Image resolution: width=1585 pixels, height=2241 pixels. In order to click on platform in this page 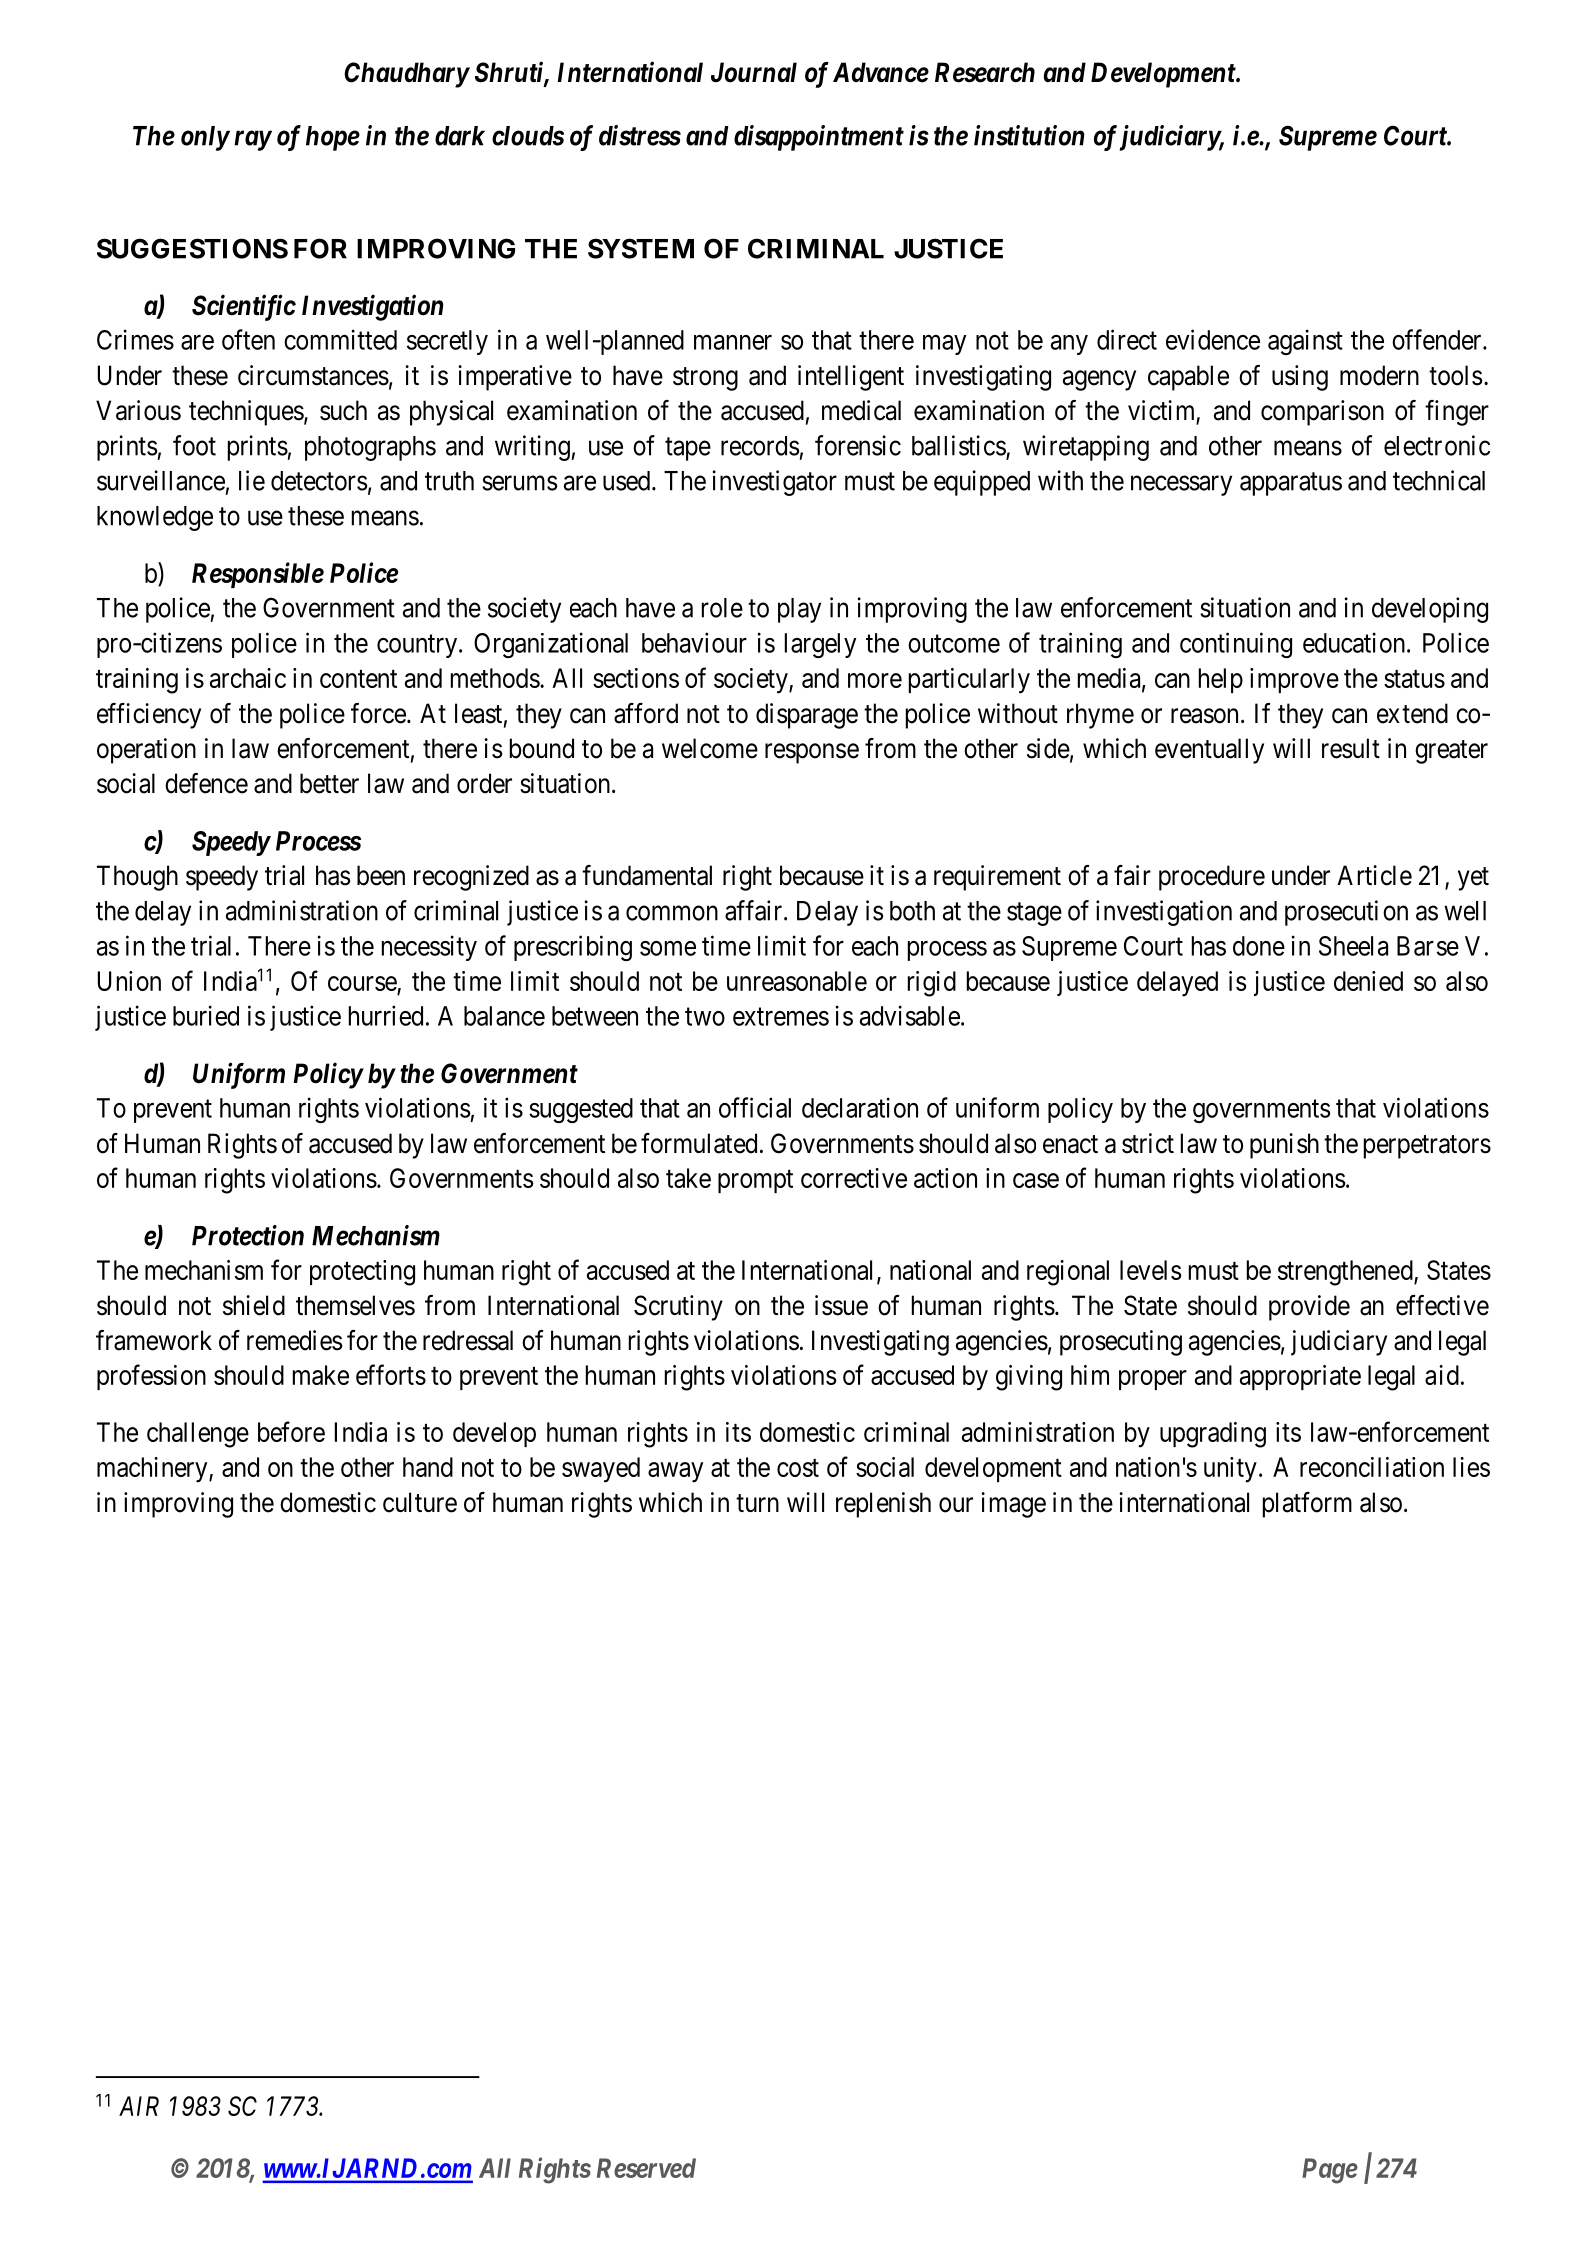, I will do `click(1307, 1505)`.
